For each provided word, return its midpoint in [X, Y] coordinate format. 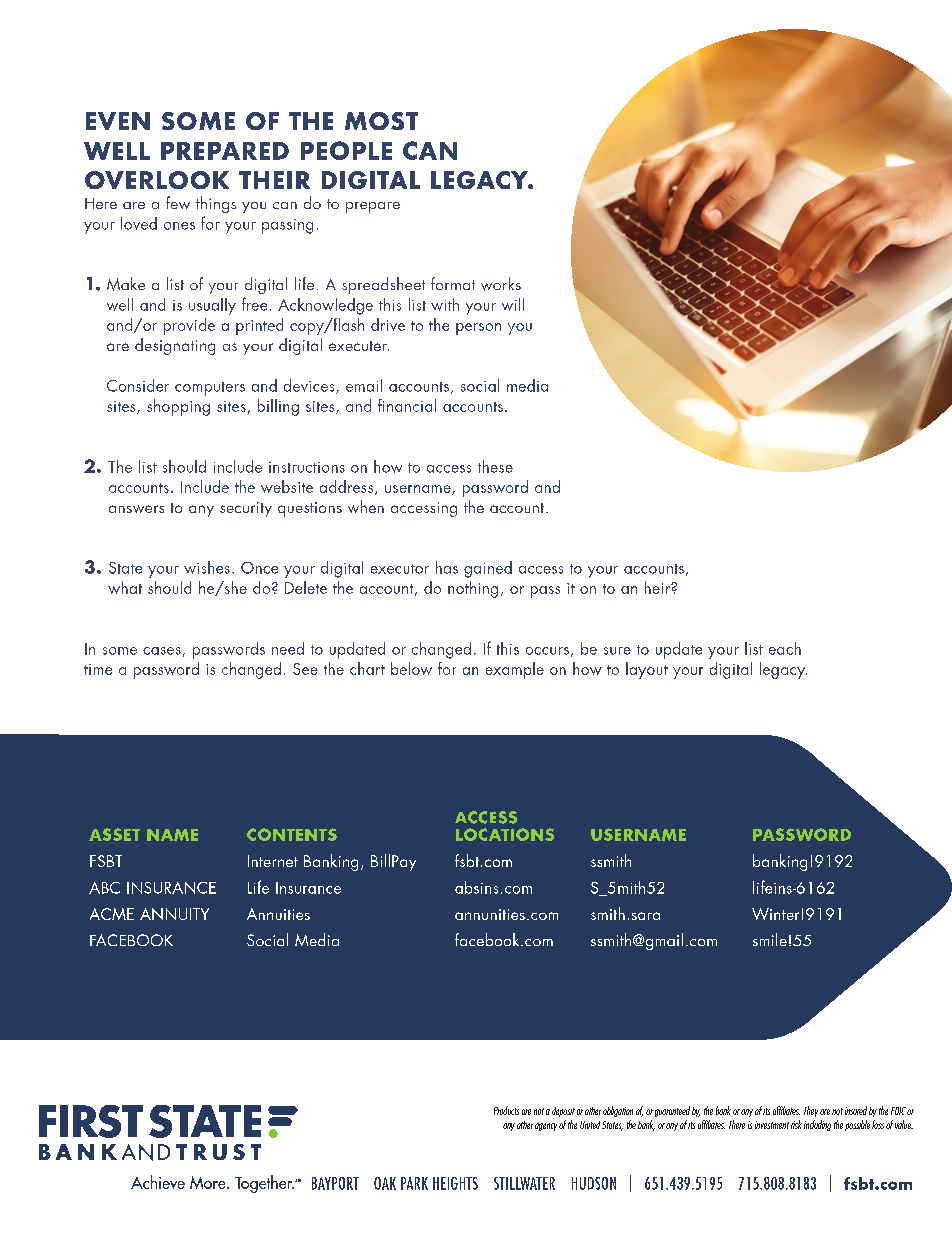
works [501, 284]
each [785, 648]
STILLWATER [524, 1183]
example [515, 670]
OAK [385, 1183]
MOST [381, 121]
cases [162, 651]
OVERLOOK [157, 180]
